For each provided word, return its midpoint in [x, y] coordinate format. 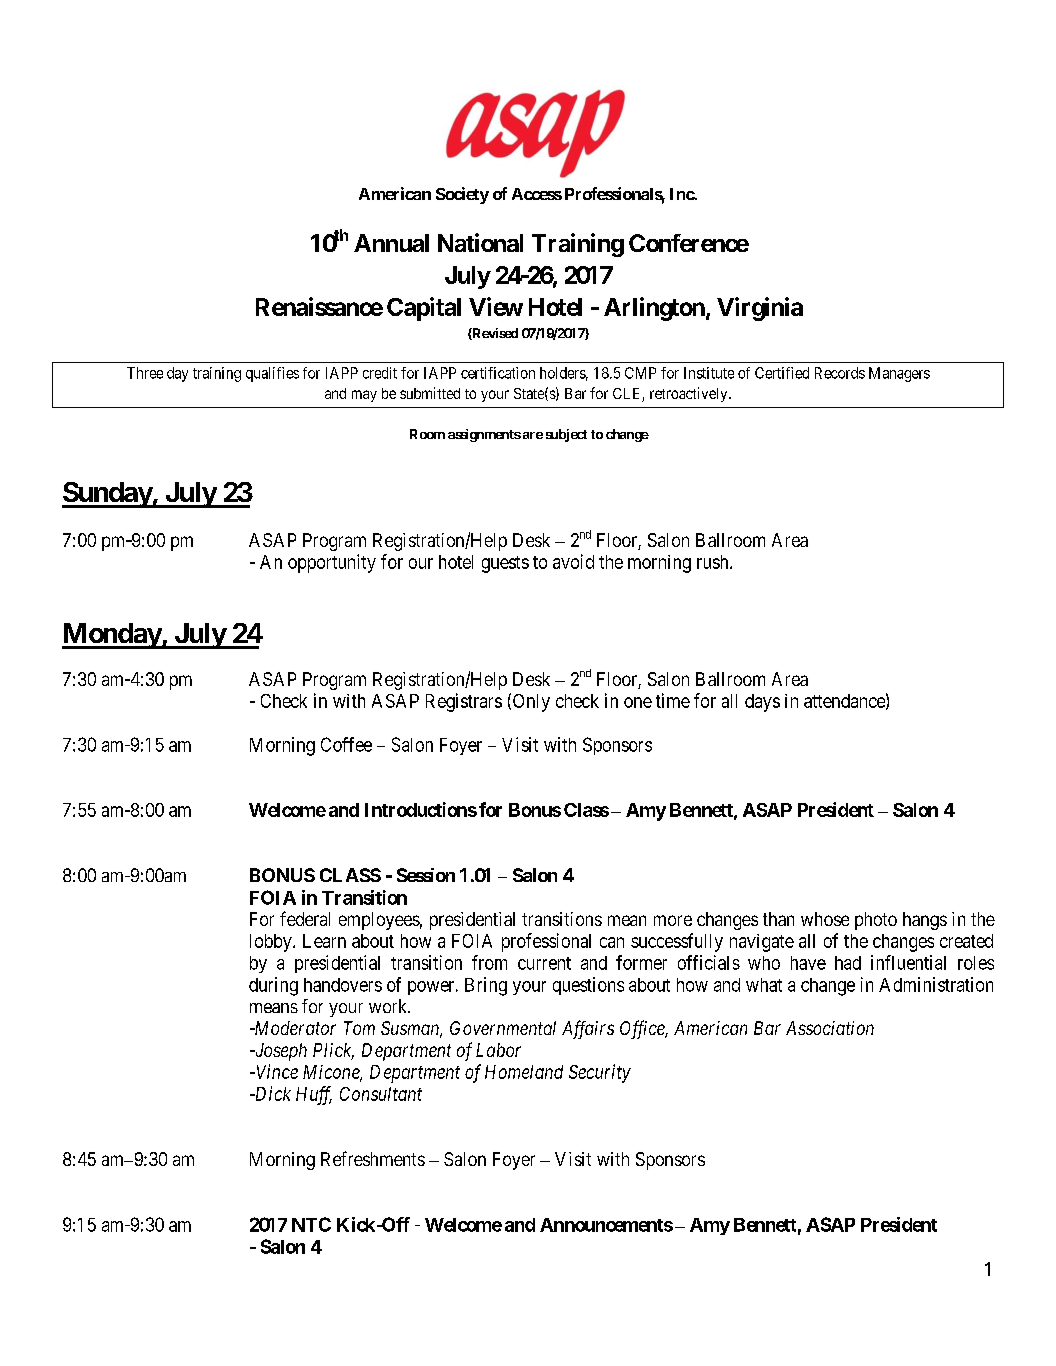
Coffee [346, 744]
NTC [311, 1224]
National [480, 242]
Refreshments [373, 1158]
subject [566, 435]
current [544, 963]
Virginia [760, 309]
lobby [272, 943]
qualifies [272, 374]
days [762, 703]
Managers [899, 374]
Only [531, 703]
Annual [391, 243]
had [848, 963]
